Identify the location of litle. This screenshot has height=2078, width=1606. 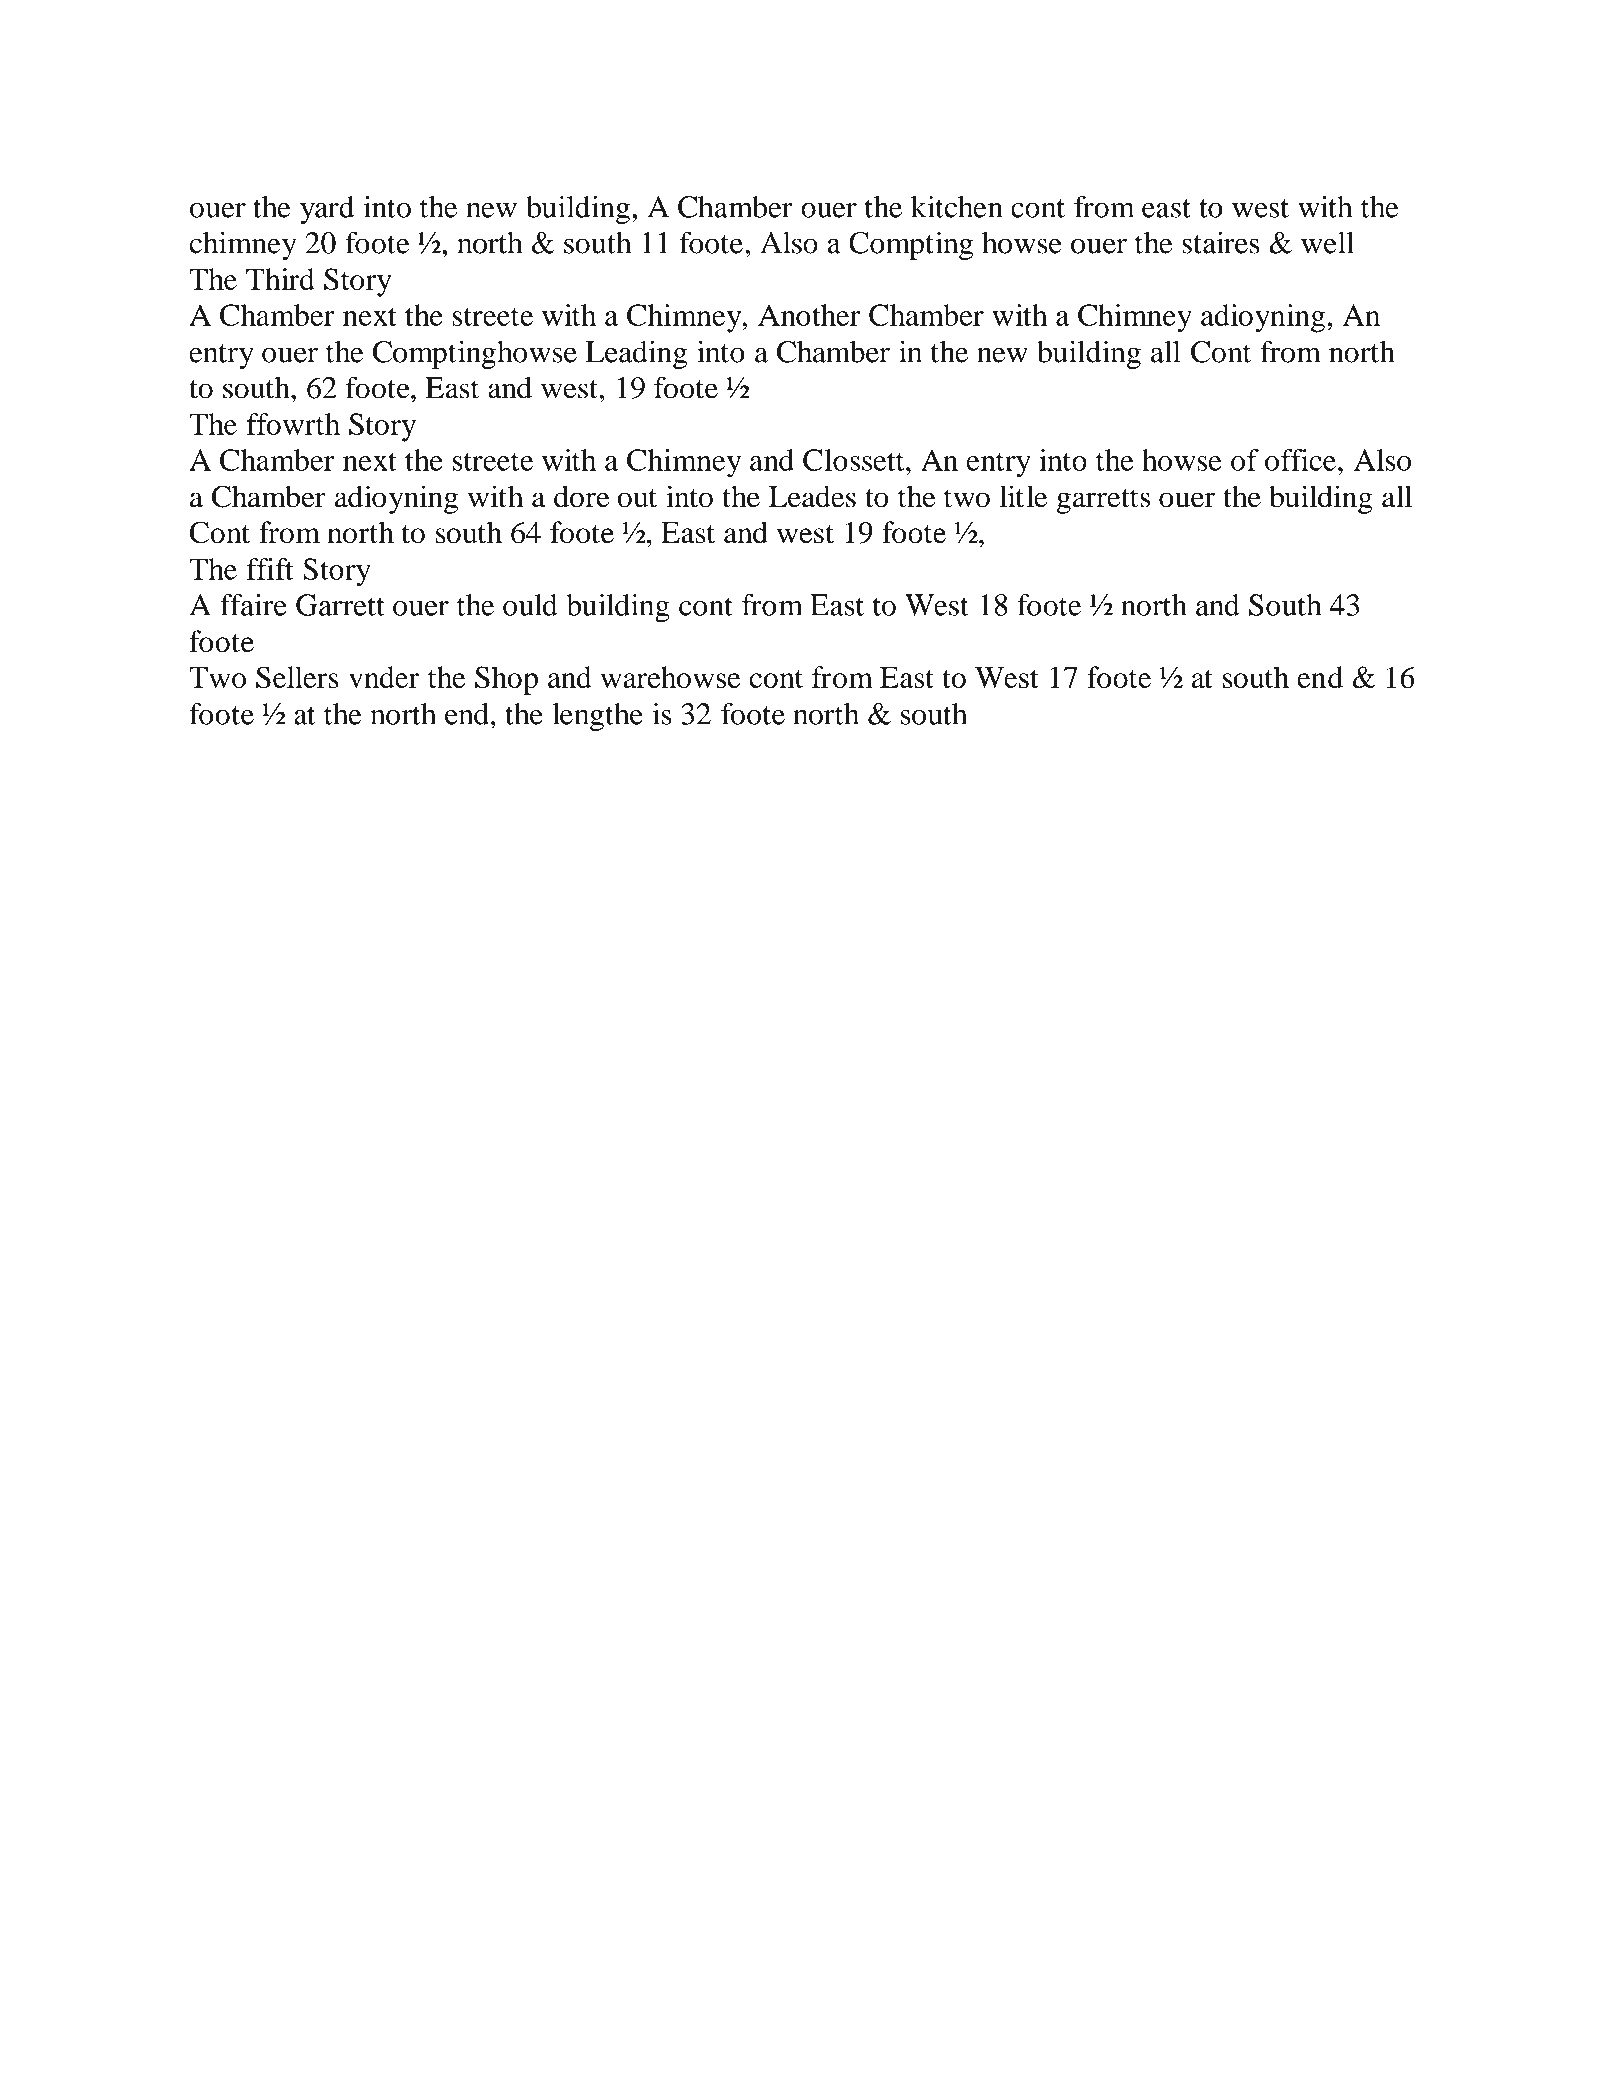
(1023, 496).
